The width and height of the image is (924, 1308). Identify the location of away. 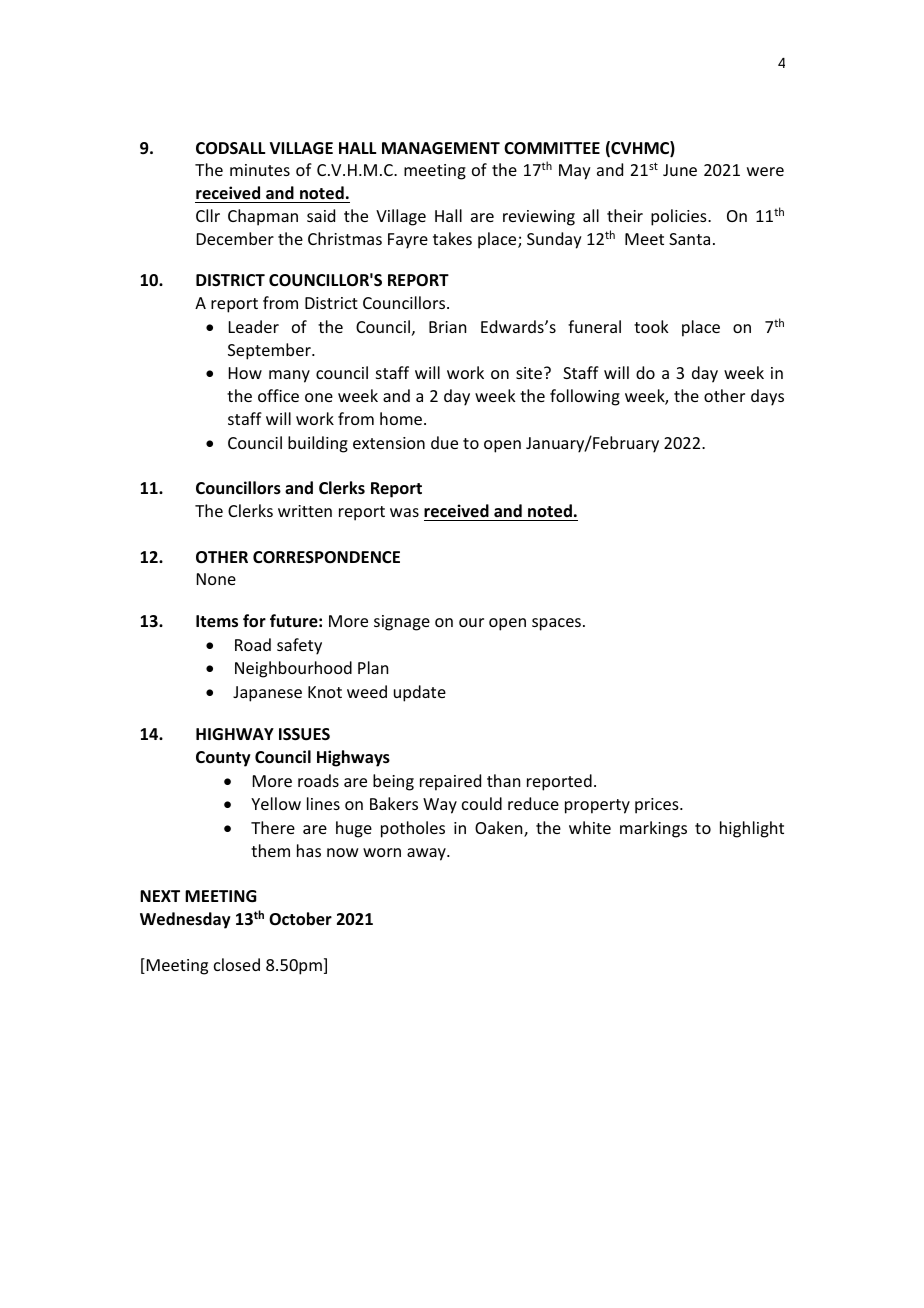
(427, 854).
